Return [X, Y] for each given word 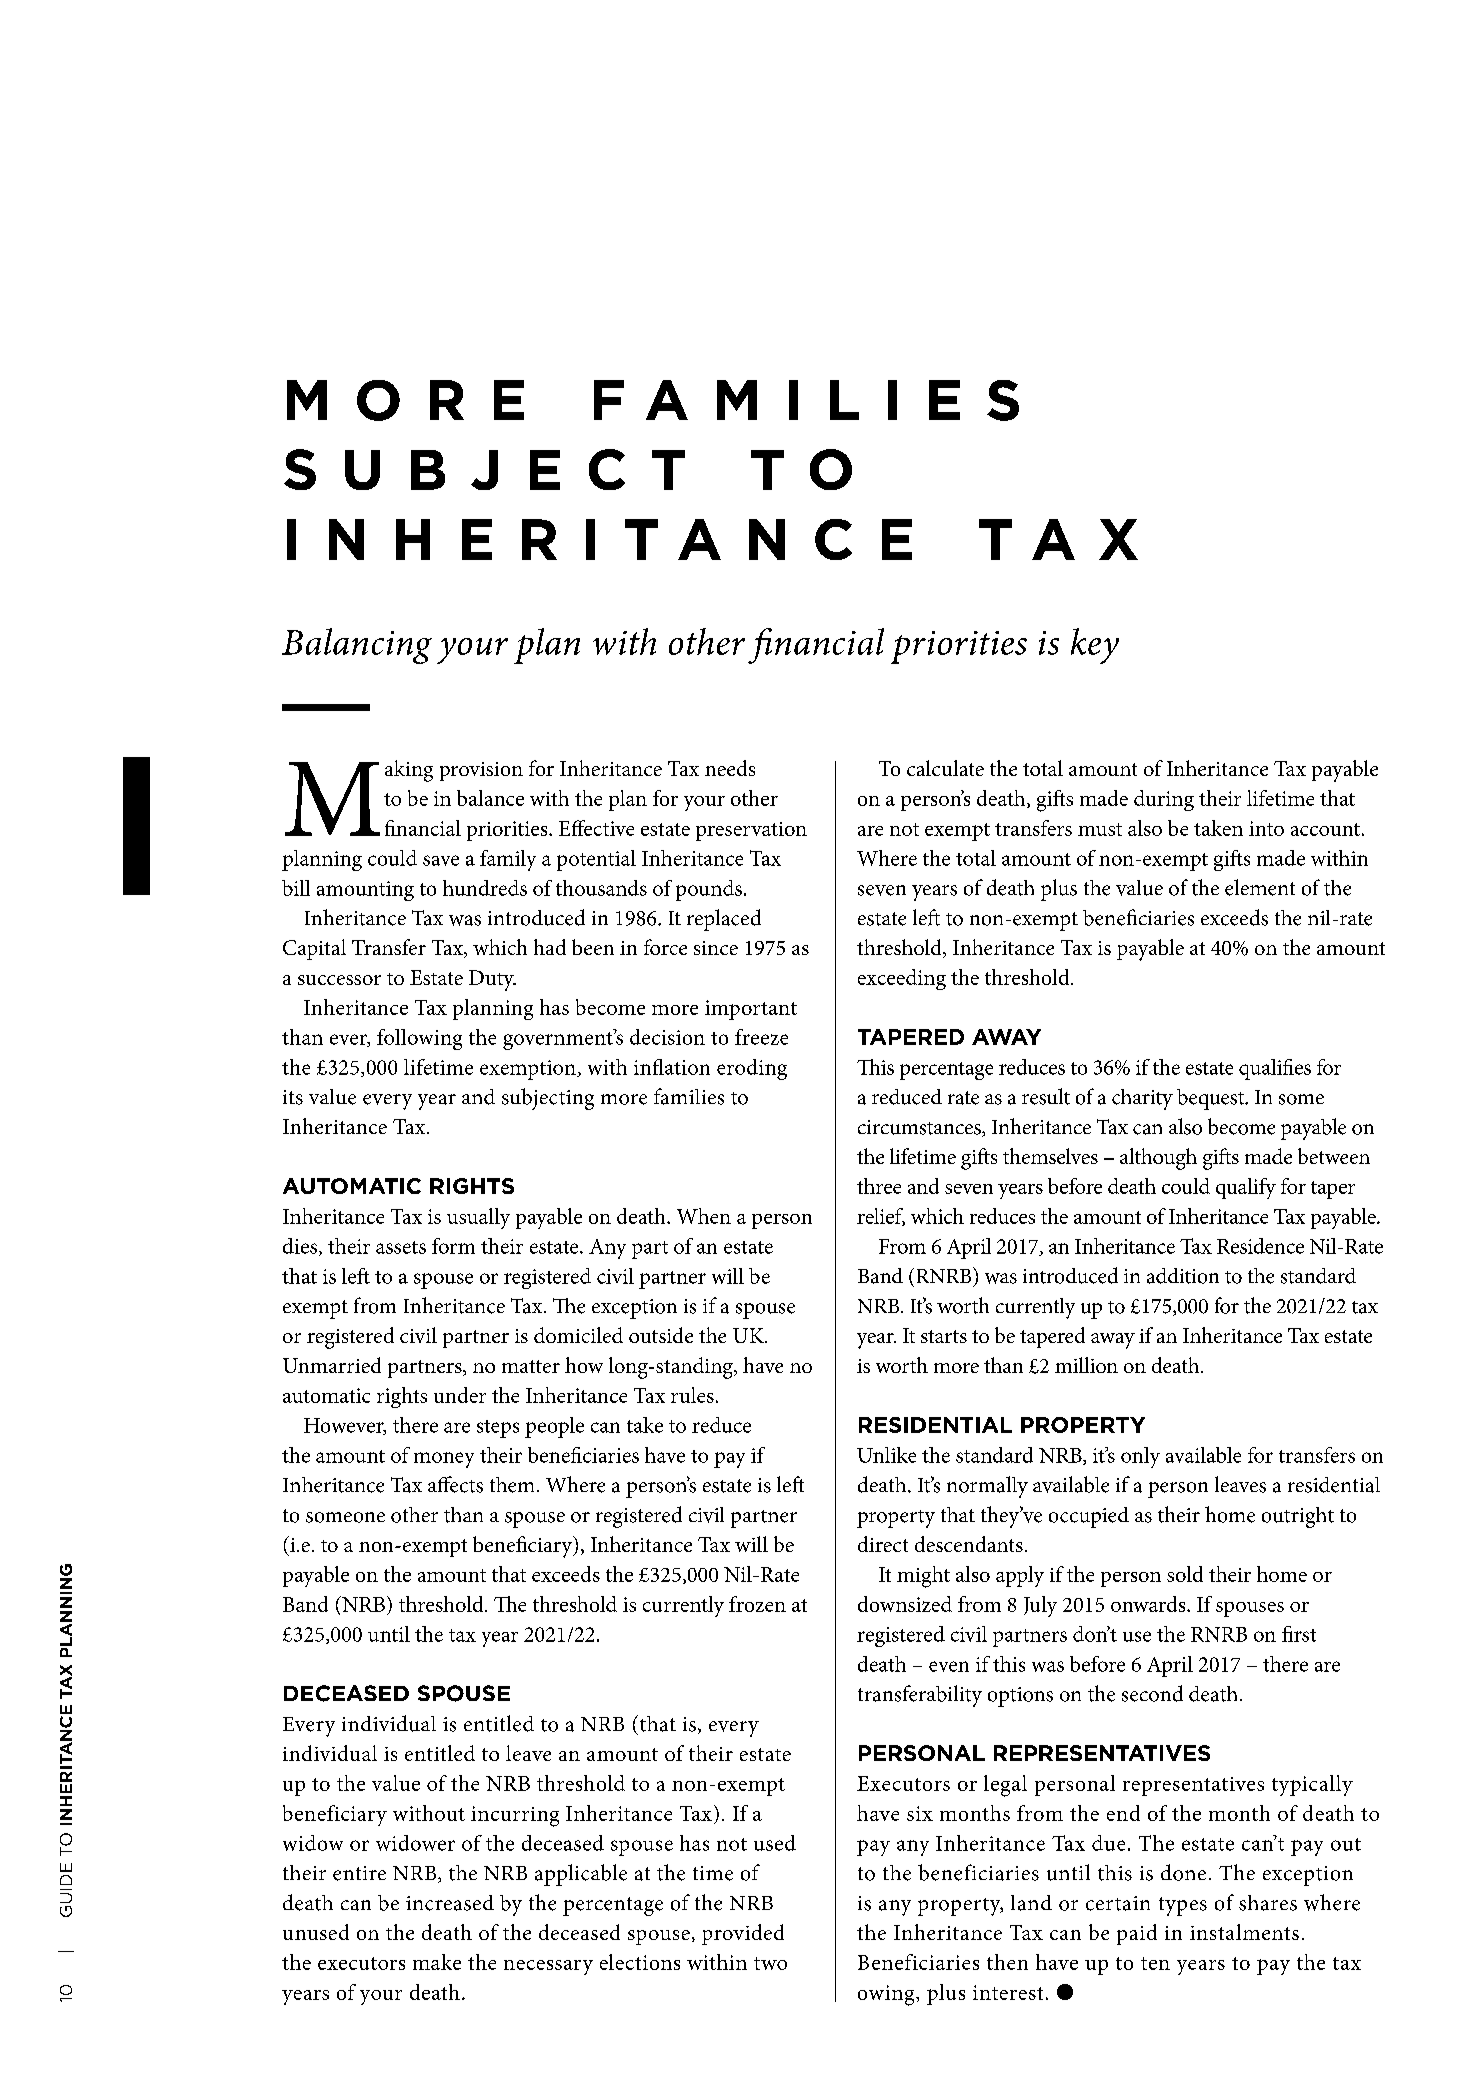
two [770, 1963]
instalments [1244, 1932]
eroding [752, 1069]
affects [455, 1484]
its [293, 1097]
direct [883, 1544]
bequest [1212, 1099]
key [1095, 646]
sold [1185, 1574]
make [437, 1962]
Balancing [357, 646]
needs [730, 768]
